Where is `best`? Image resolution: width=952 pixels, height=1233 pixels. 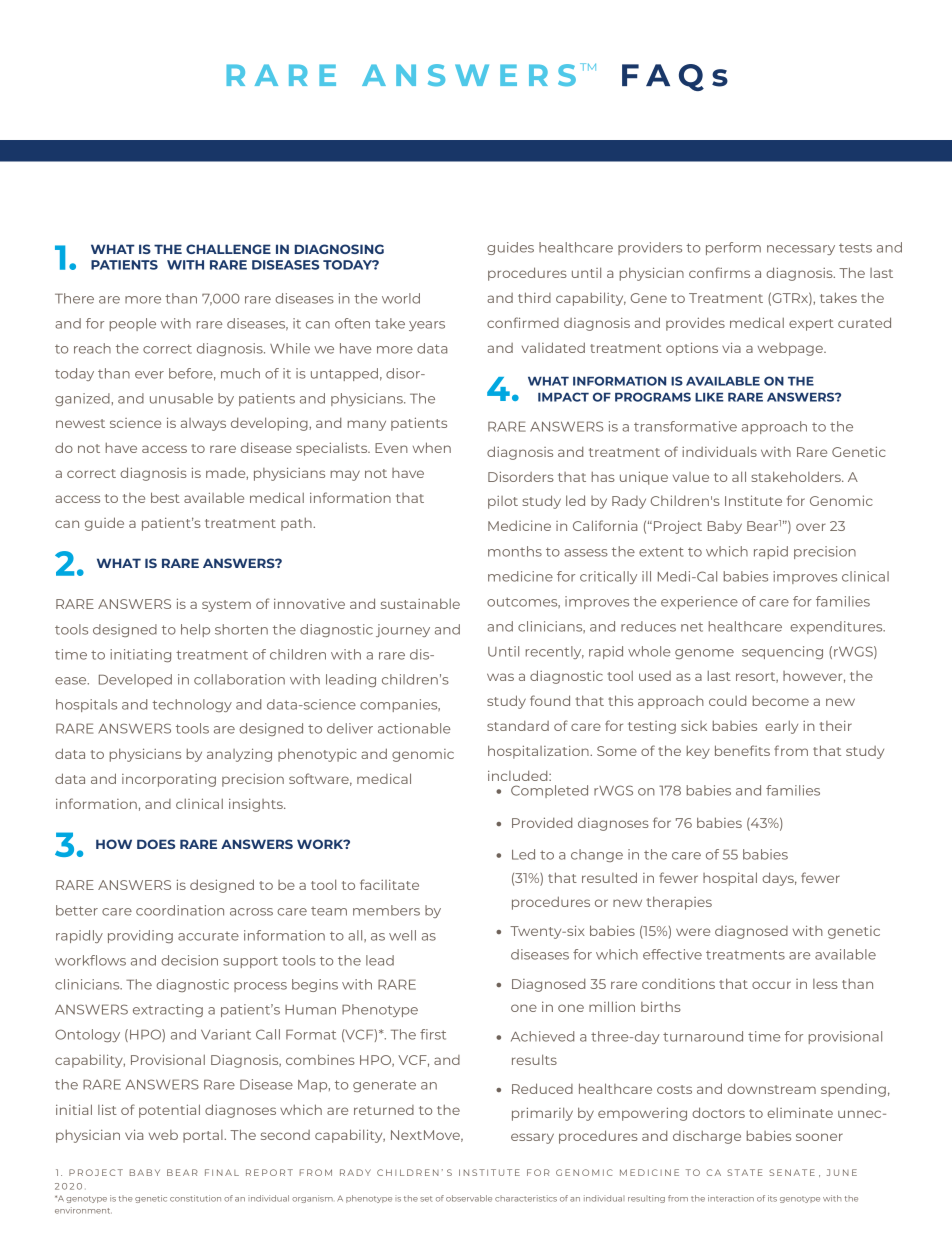 best is located at coordinates (165, 497).
